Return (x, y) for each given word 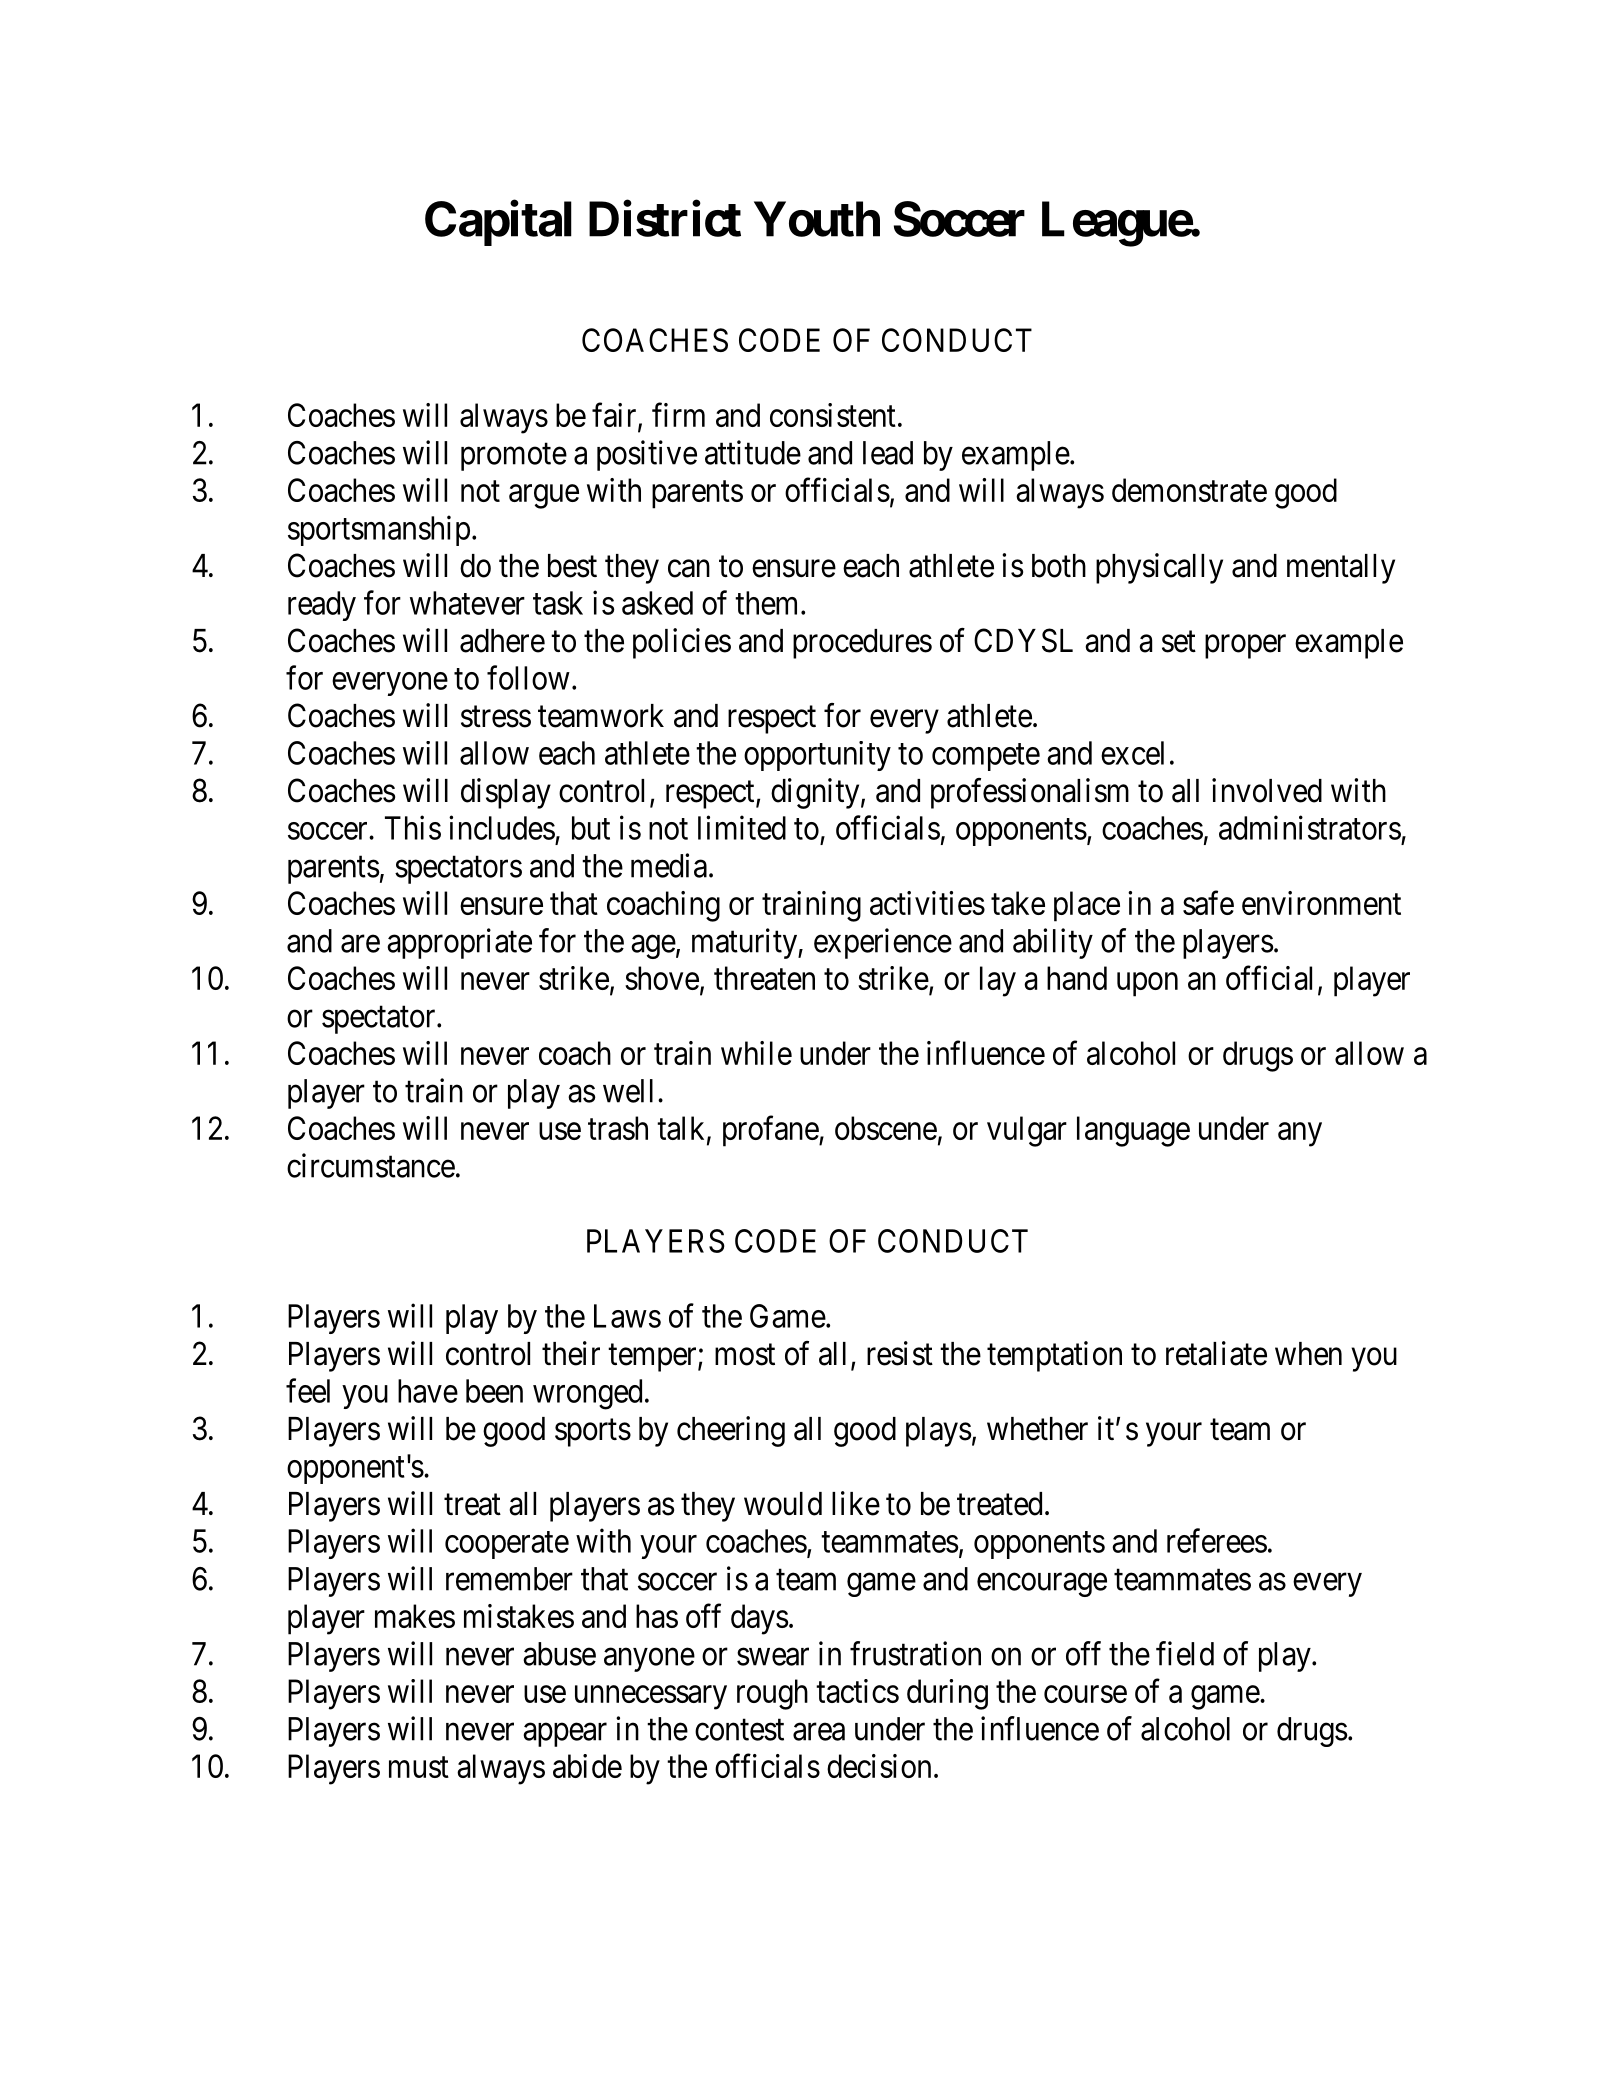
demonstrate (1189, 490)
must (419, 1767)
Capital (498, 223)
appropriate (459, 943)
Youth (817, 219)
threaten (764, 978)
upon (1147, 985)
